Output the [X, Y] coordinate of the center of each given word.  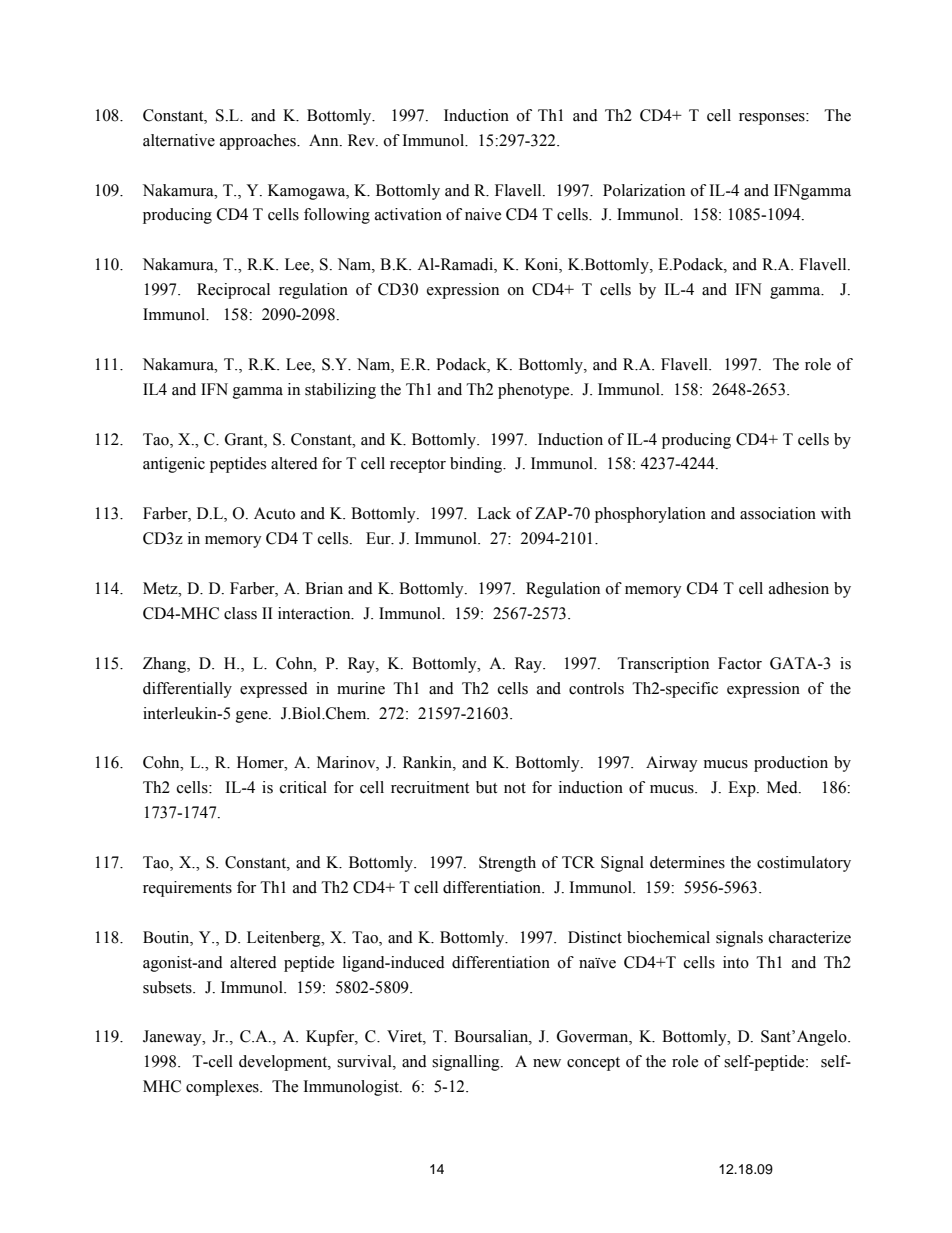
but [486, 787]
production [791, 764]
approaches [259, 142]
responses [773, 119]
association [778, 513]
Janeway [173, 1038]
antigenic [174, 465]
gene [253, 717]
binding [477, 465]
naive [483, 214]
